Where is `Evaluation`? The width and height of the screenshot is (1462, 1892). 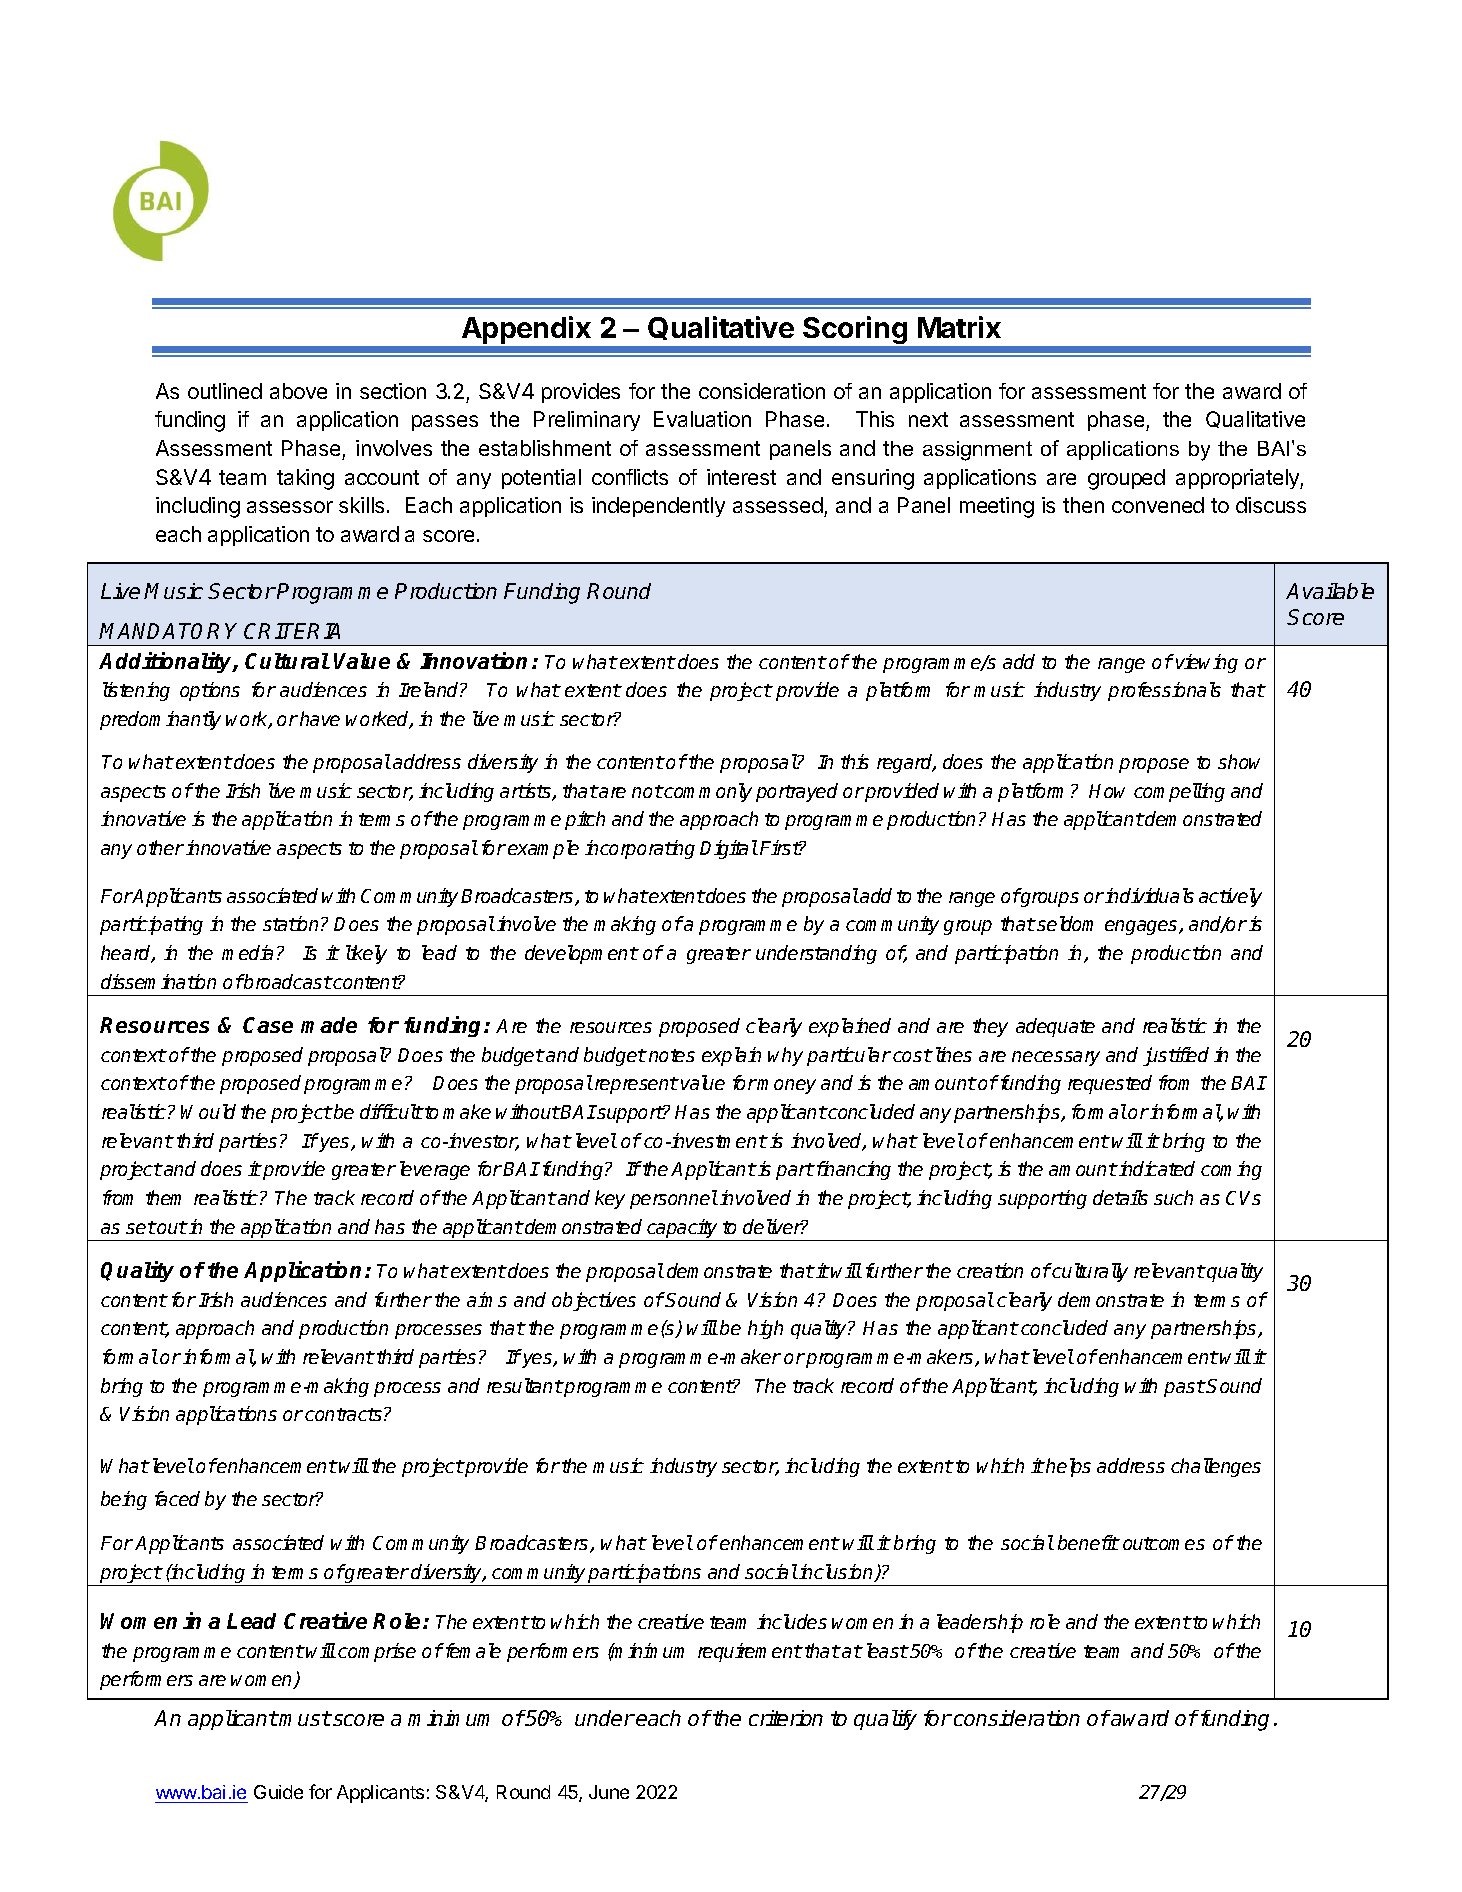 Evaluation is located at coordinates (702, 419).
